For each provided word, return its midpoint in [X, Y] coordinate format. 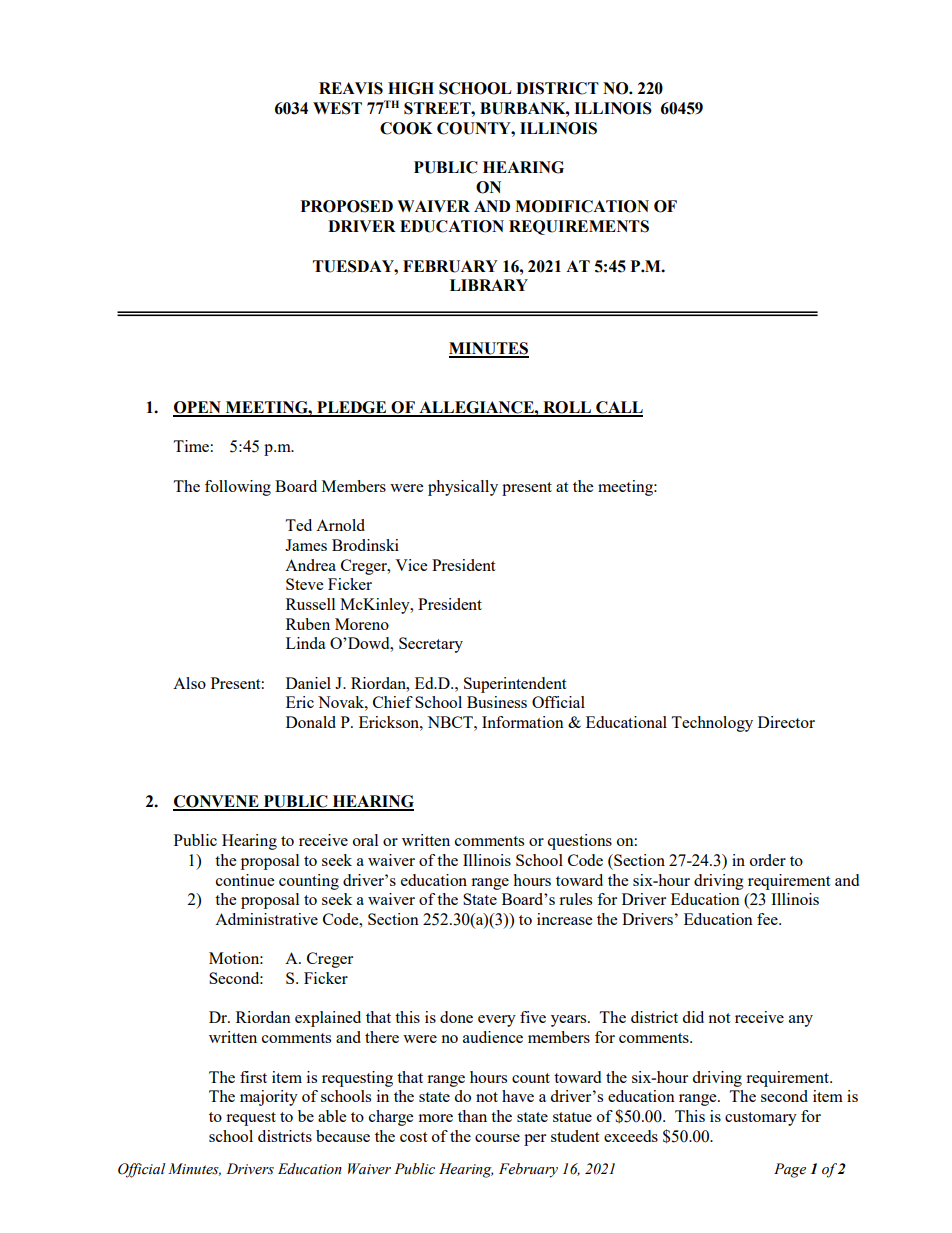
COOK [406, 128]
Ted [298, 525]
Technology [712, 724]
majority [269, 1098]
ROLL [567, 408]
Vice [411, 565]
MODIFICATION [582, 206]
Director [786, 722]
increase [564, 919]
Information [523, 722]
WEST [337, 108]
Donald [311, 722]
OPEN [198, 408]
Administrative [266, 919]
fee [768, 919]
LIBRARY [489, 285]
